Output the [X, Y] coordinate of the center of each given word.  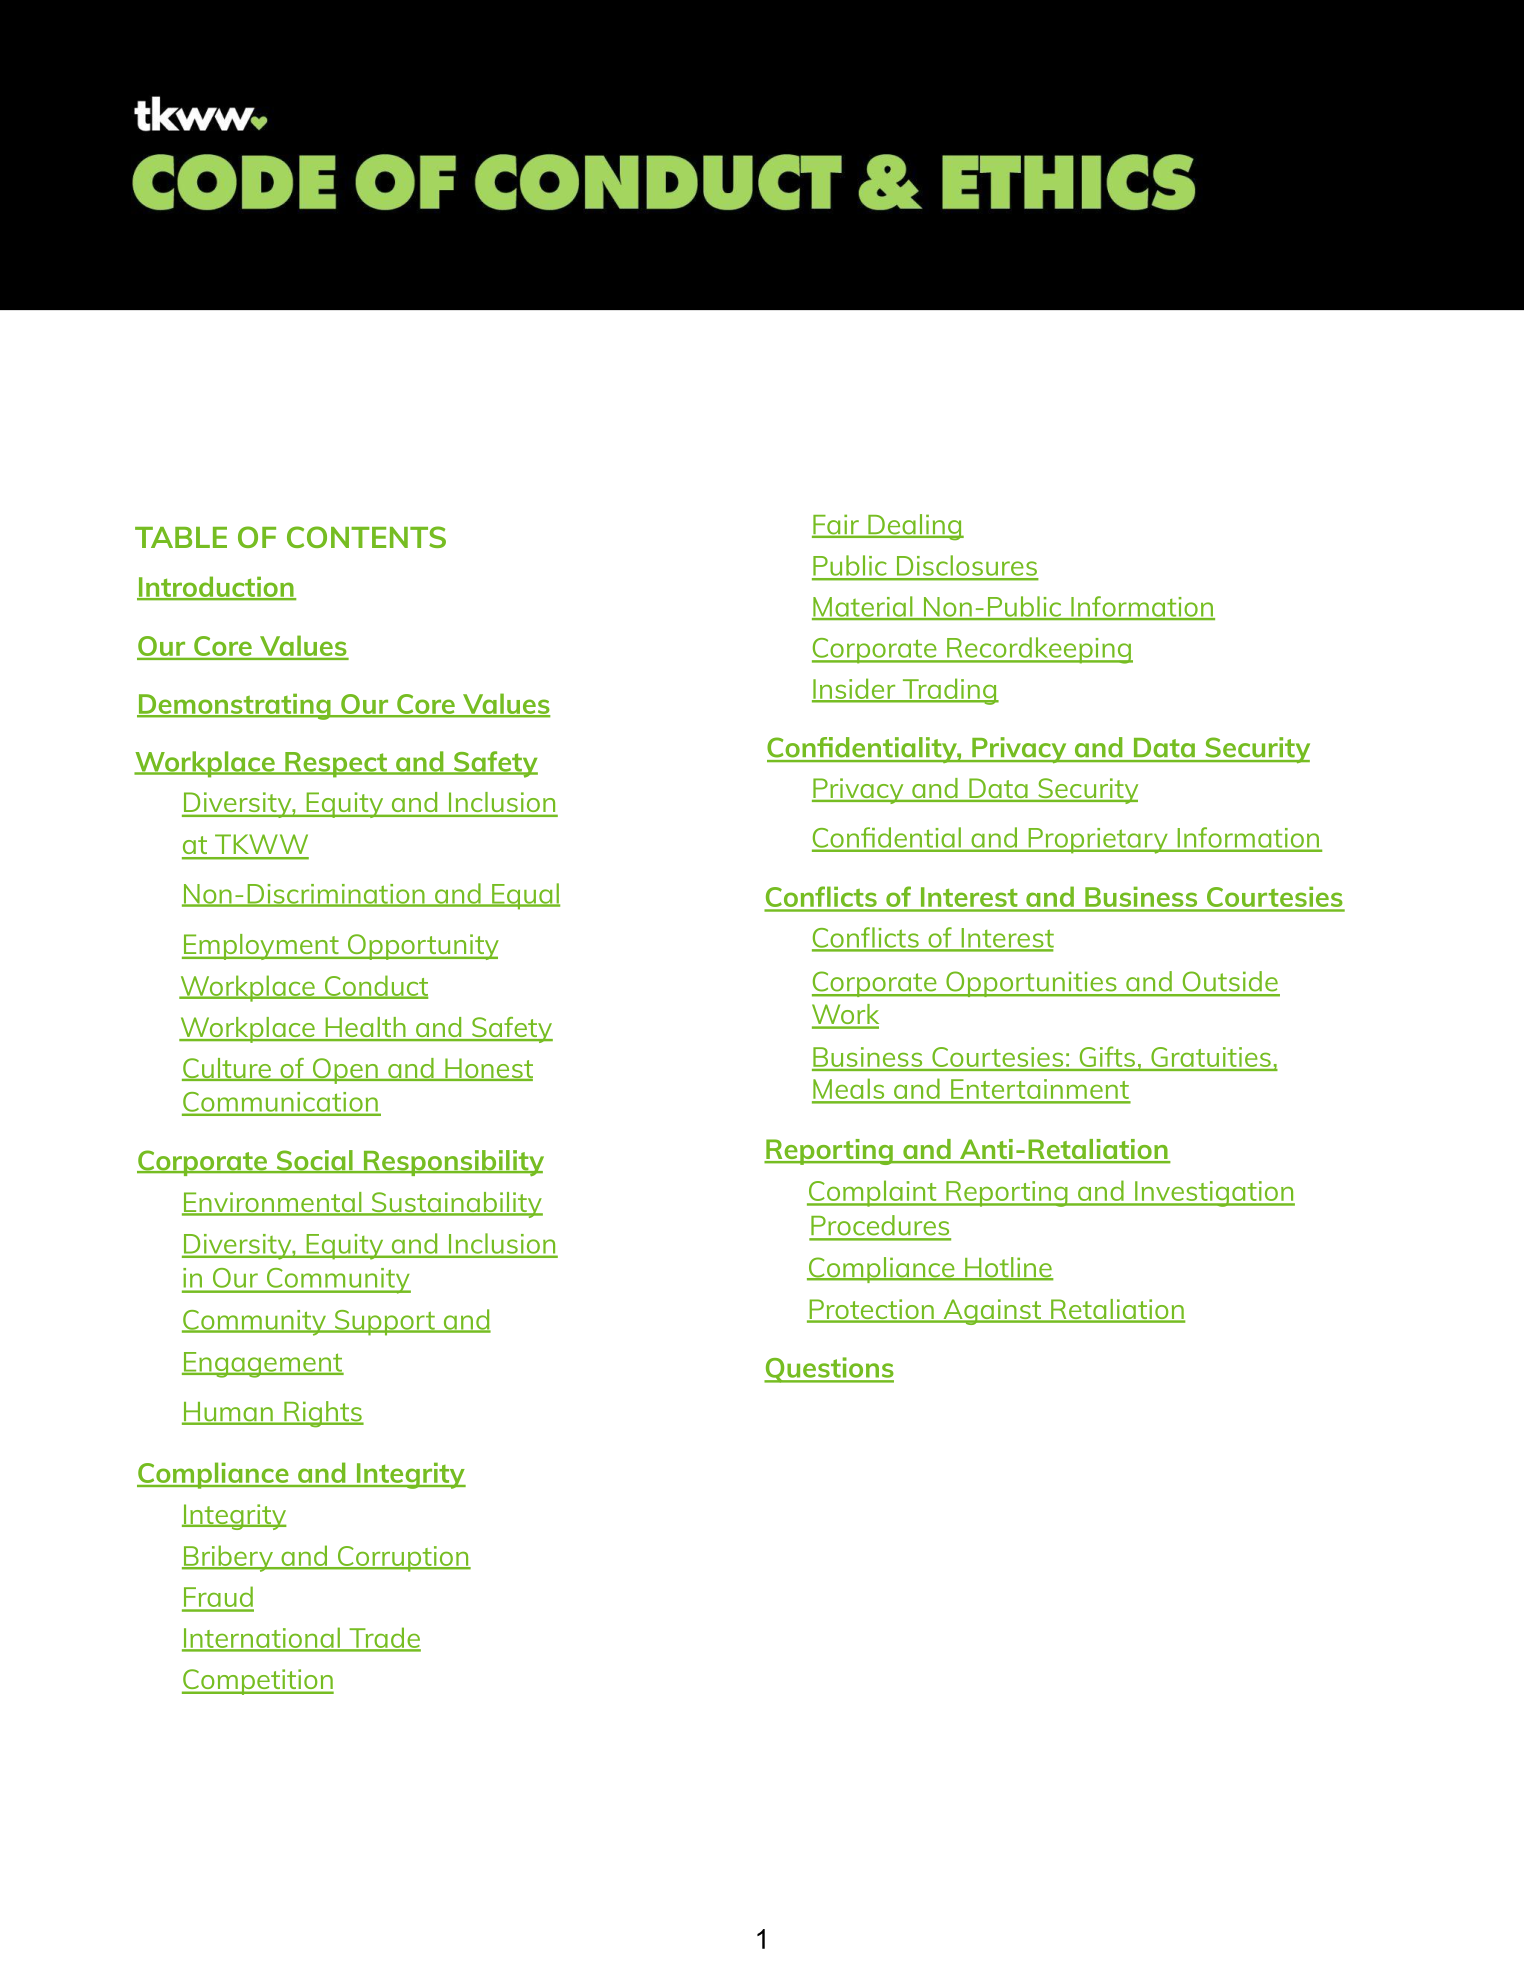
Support [384, 1323]
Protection [871, 1310]
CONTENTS [366, 537]
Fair [836, 525]
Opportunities [1031, 984]
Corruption [403, 1559]
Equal [525, 896]
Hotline [1008, 1268]
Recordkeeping [1039, 650]
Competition [258, 1682]
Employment [261, 947]
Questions [829, 1370]
